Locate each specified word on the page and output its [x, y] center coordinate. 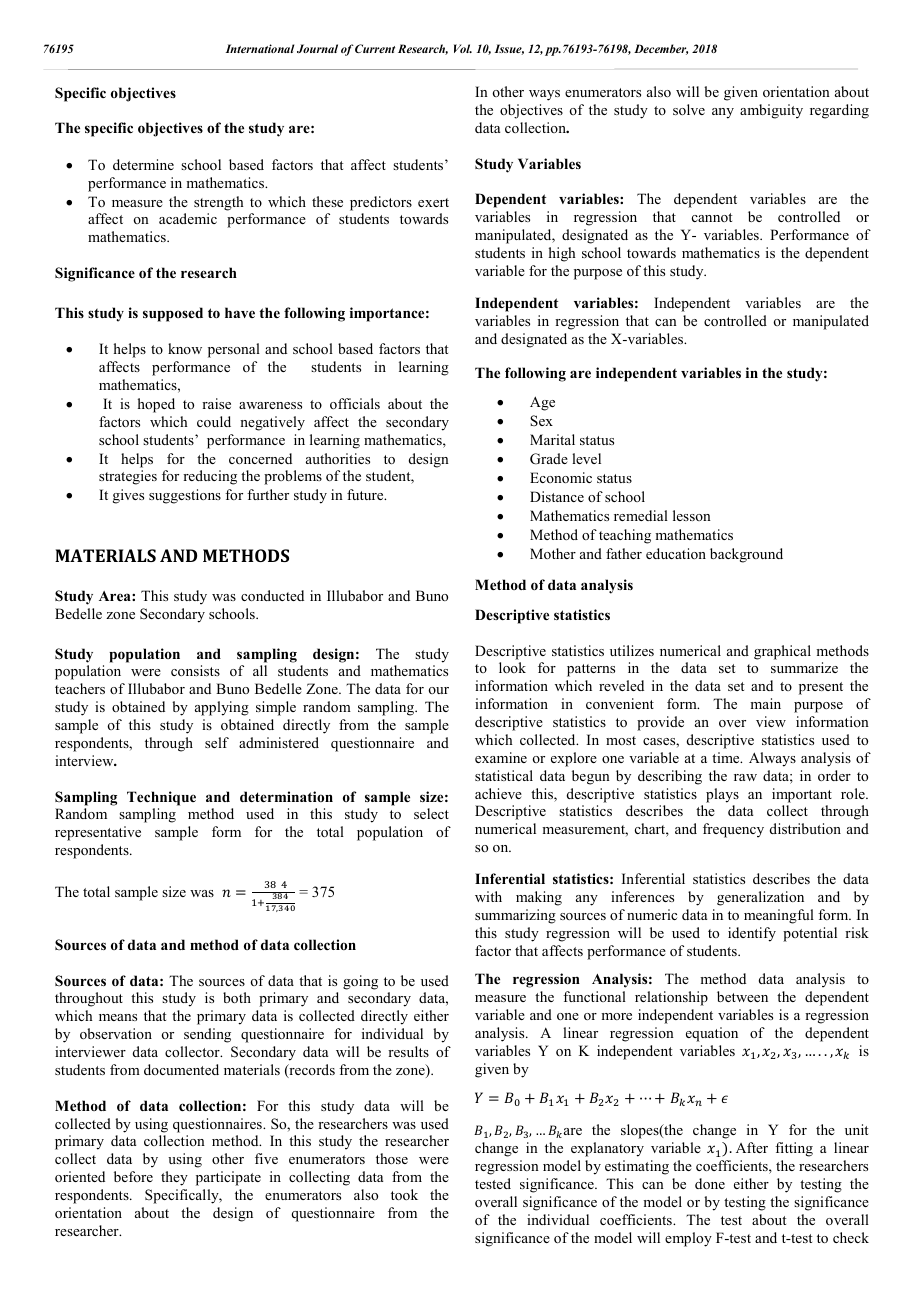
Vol [463, 48]
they [174, 1178]
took [404, 1194]
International [260, 48]
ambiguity [771, 111]
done [710, 1183]
